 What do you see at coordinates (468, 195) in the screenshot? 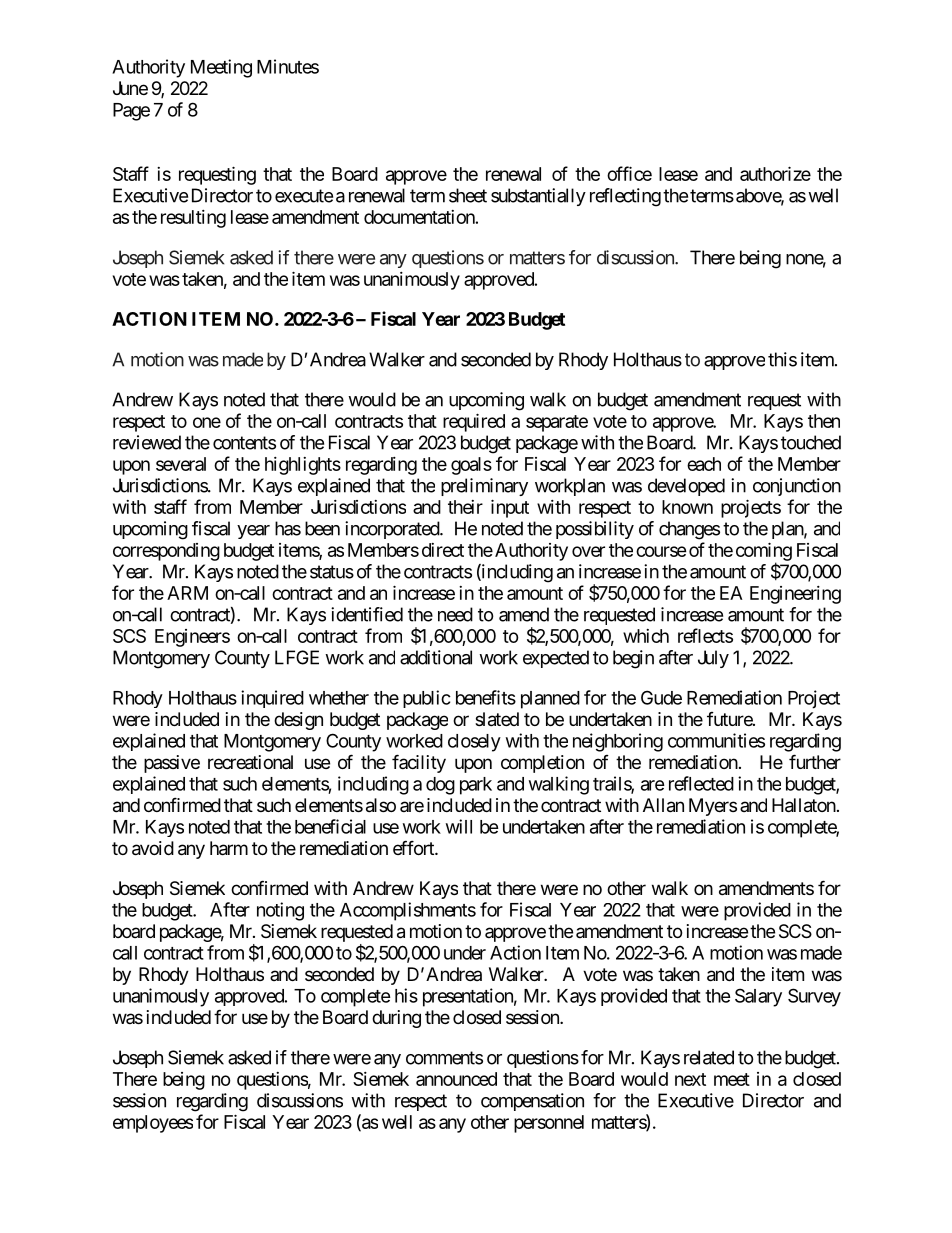
I see `sheet` at bounding box center [468, 195].
